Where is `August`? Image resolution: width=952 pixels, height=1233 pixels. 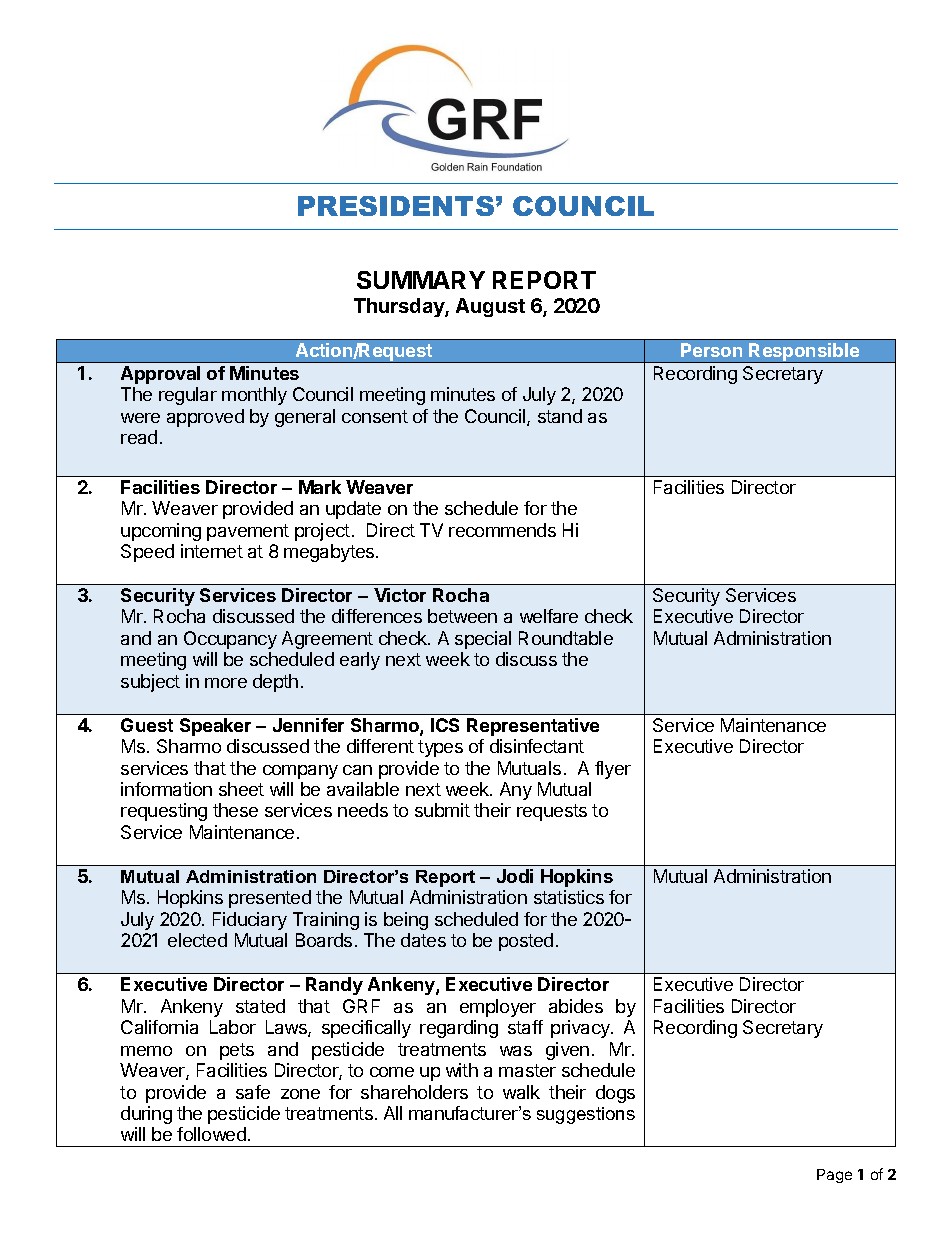
August is located at coordinates (490, 307).
